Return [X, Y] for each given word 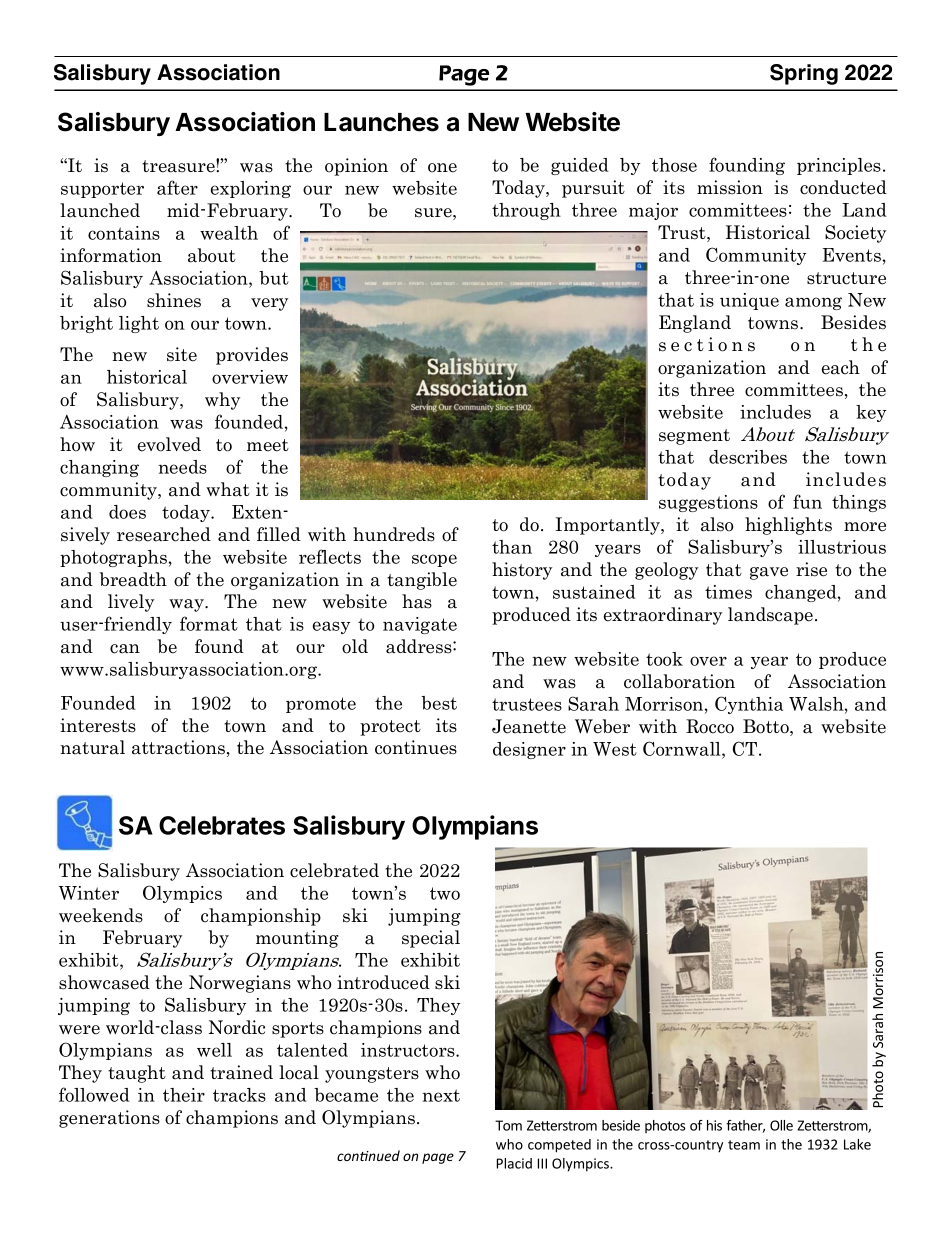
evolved [169, 444]
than [512, 547]
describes [748, 457]
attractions [178, 747]
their [184, 1095]
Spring [804, 74]
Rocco [710, 726]
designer [529, 750]
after [177, 187]
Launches [381, 122]
